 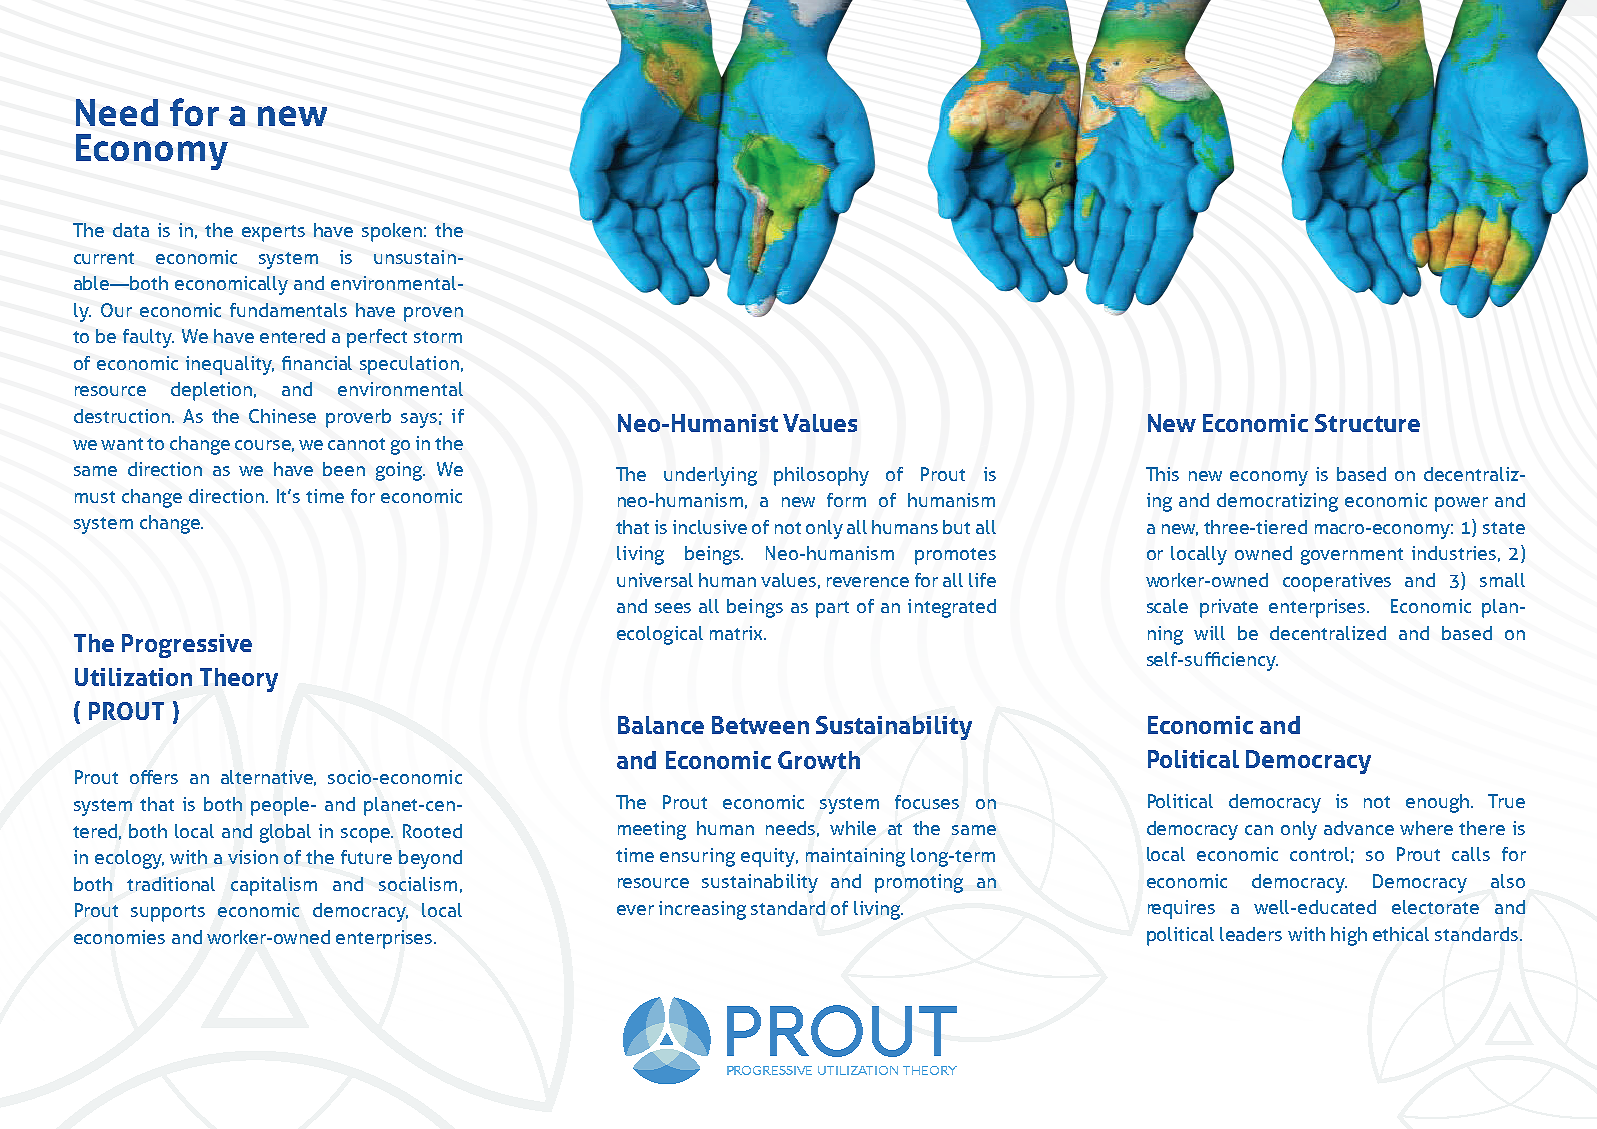 I want to click on must, so click(x=95, y=497).
